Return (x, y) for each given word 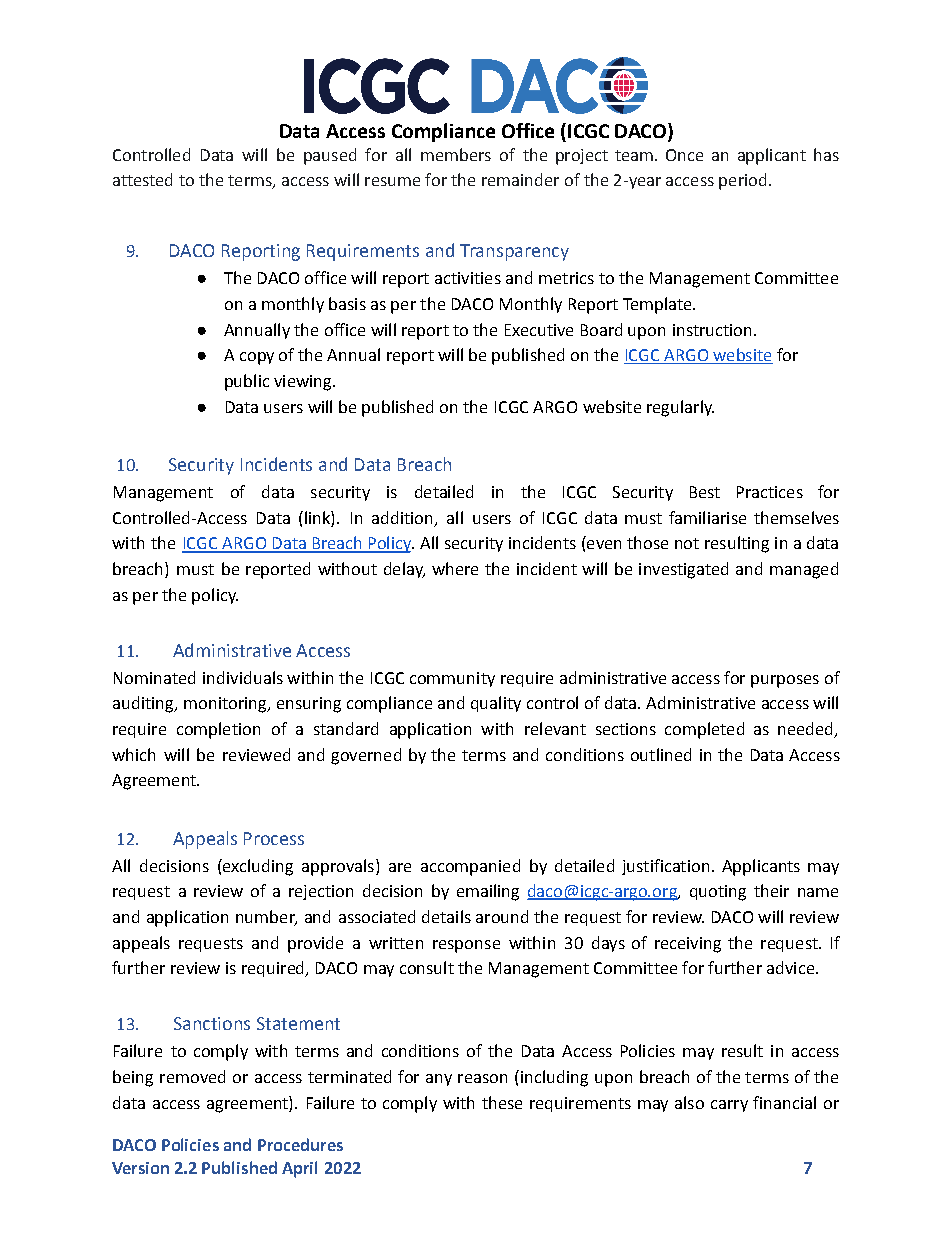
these (502, 1102)
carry (729, 1106)
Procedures (300, 1144)
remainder (520, 179)
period (742, 181)
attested (142, 179)
